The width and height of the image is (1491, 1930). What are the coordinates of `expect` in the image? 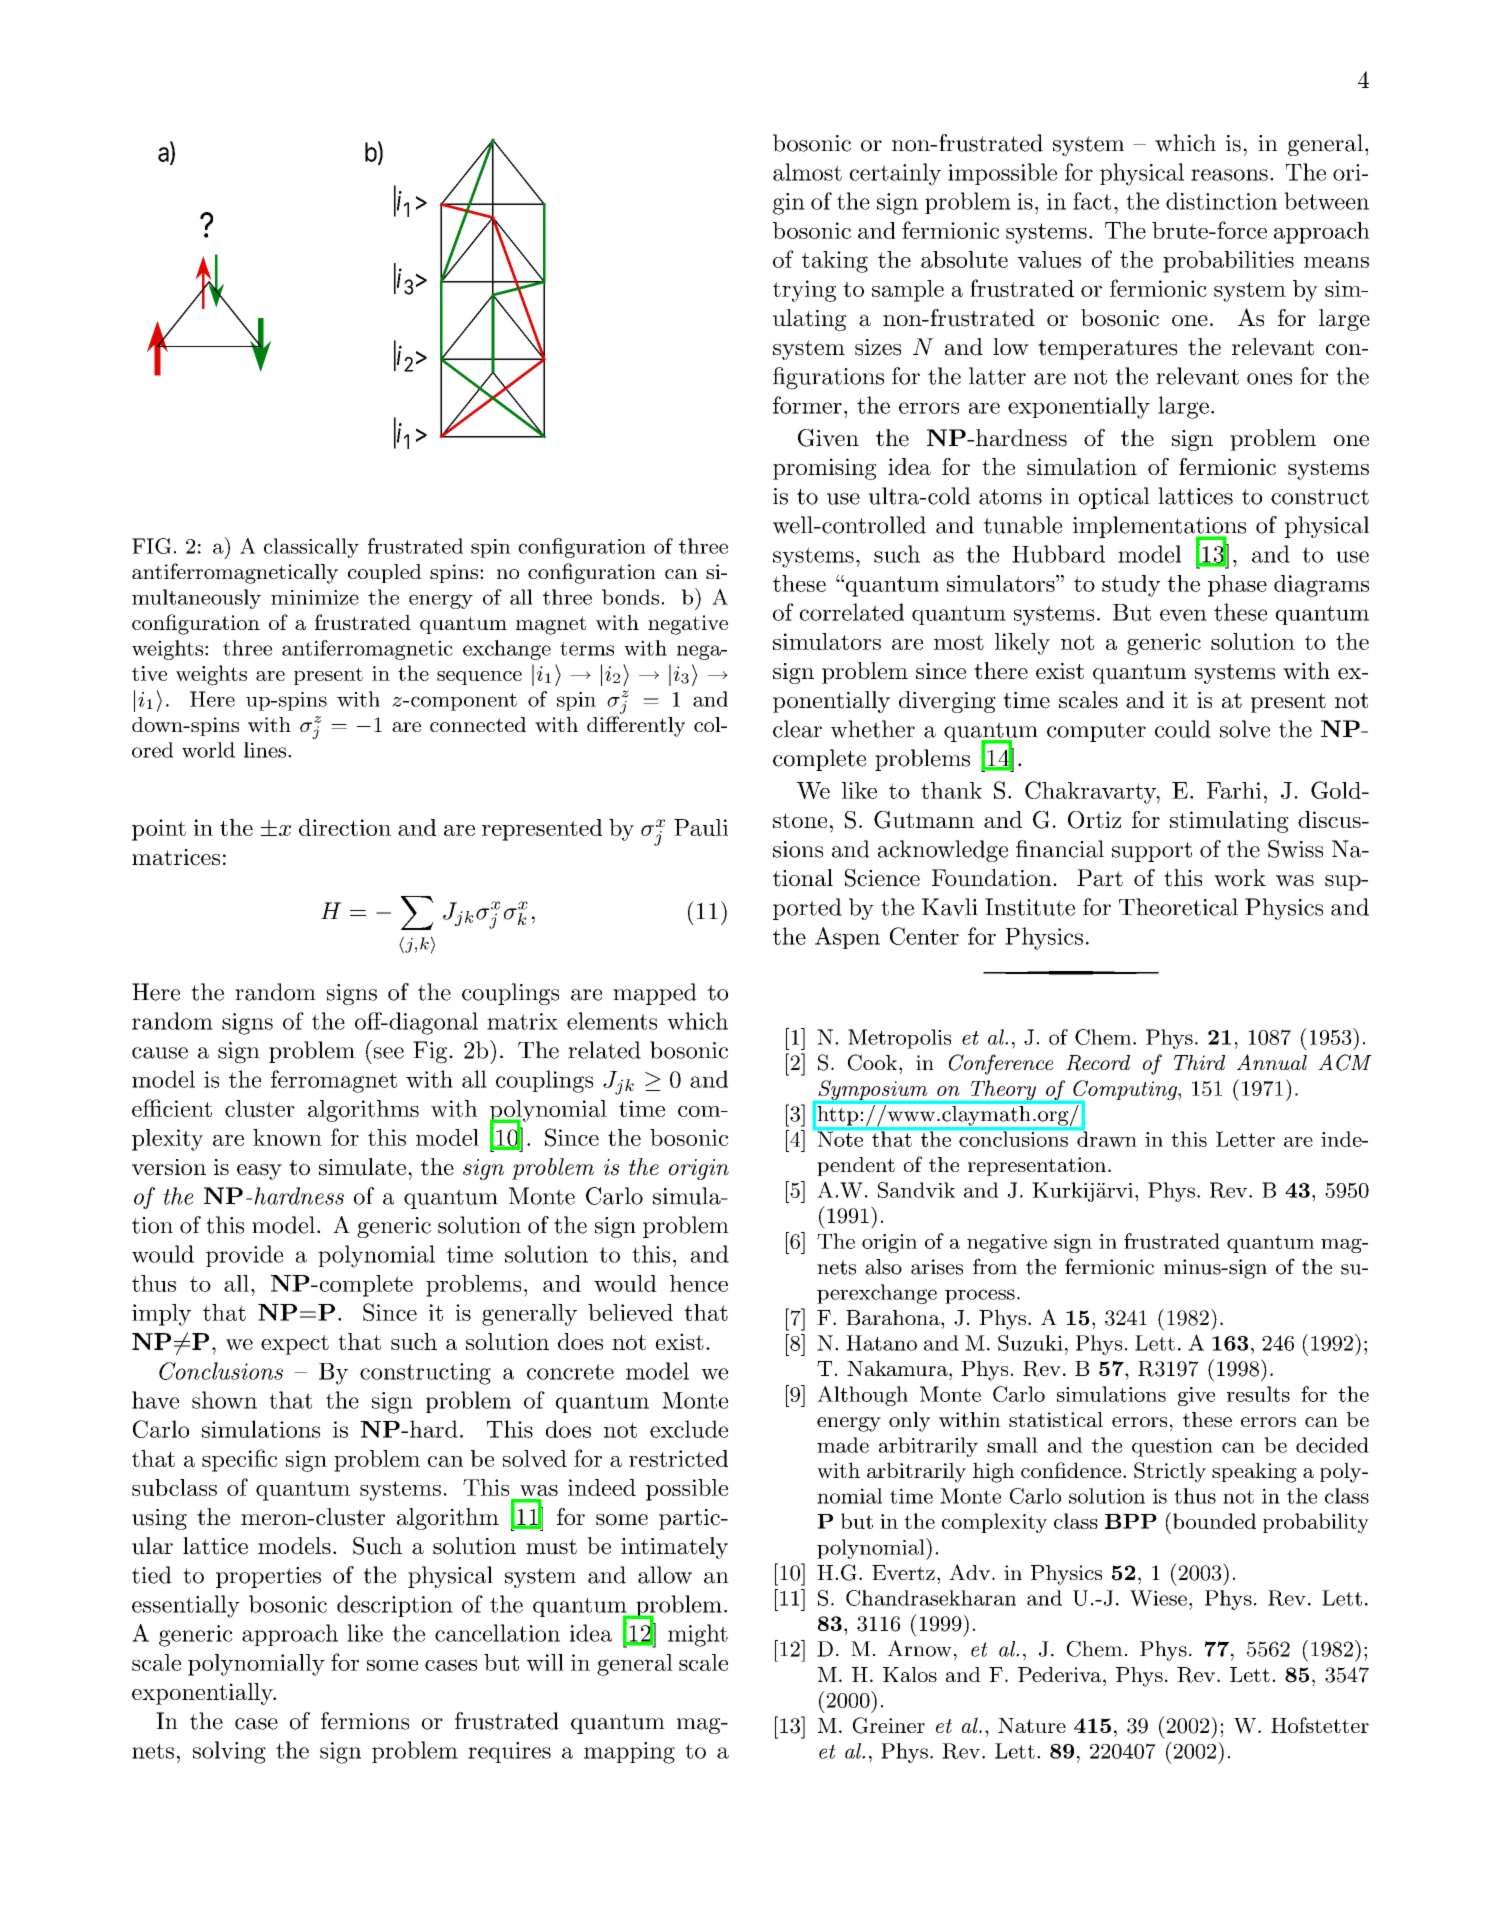 It's located at (295, 1345).
